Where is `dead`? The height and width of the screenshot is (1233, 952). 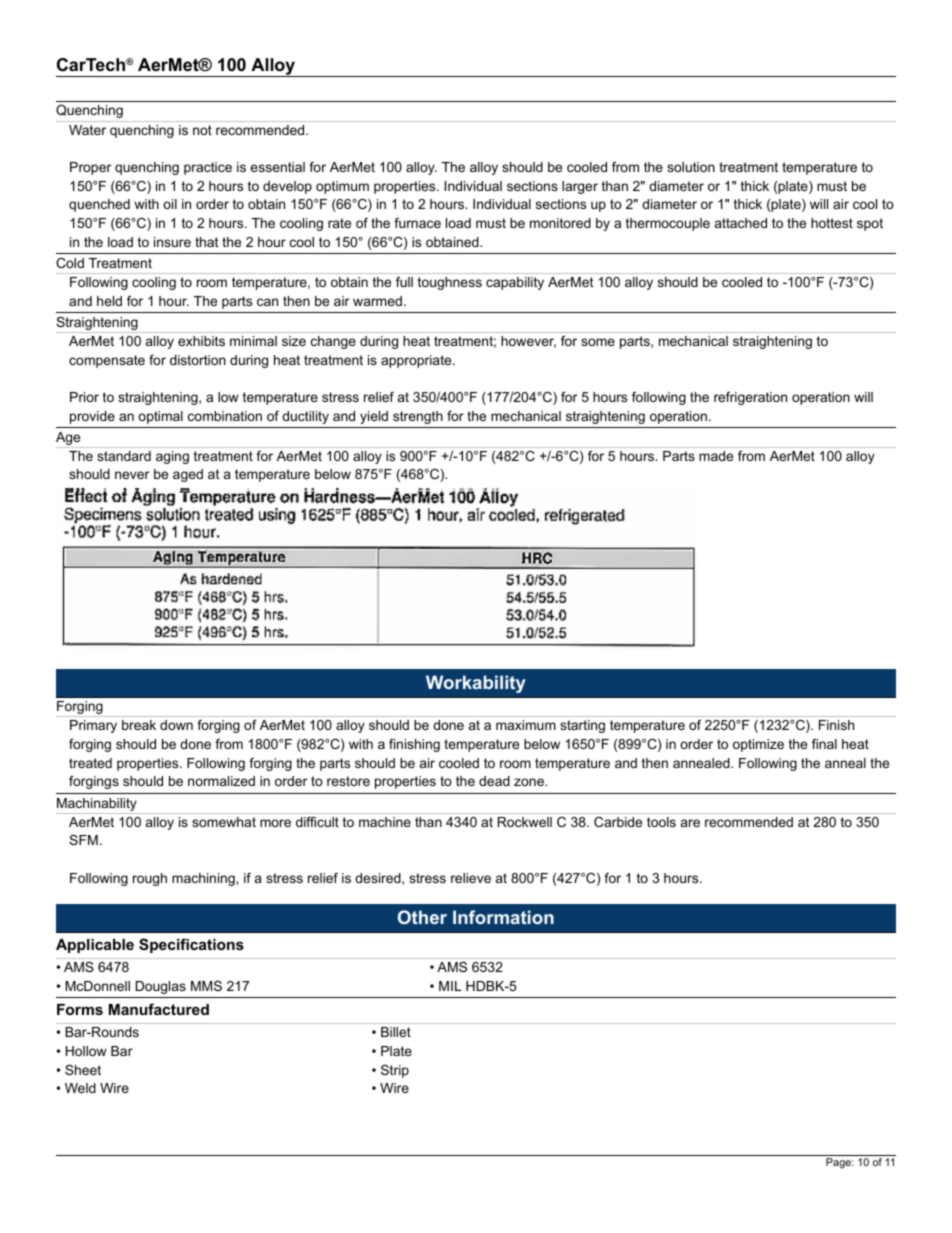
dead is located at coordinates (494, 781).
